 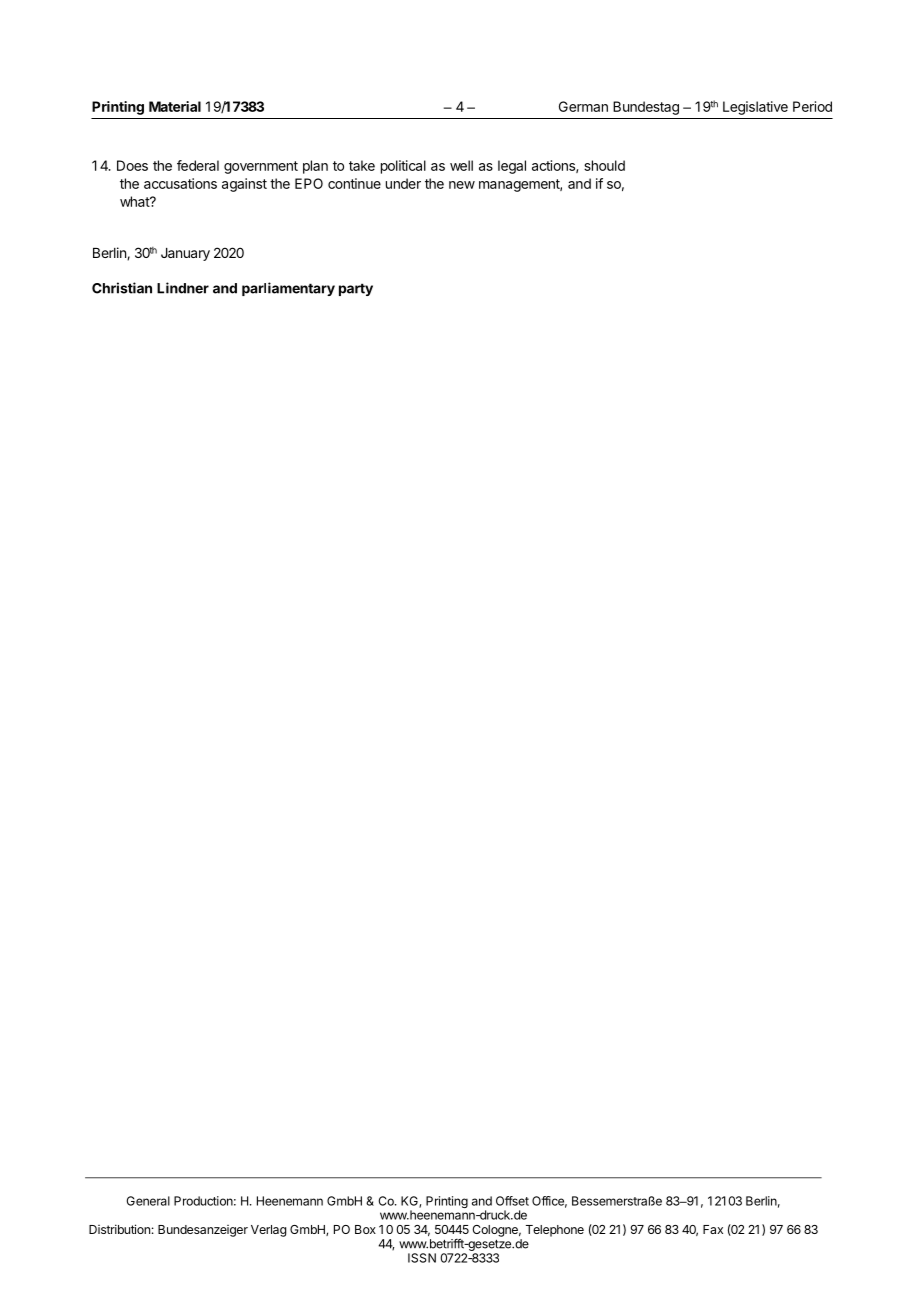 What do you see at coordinates (422, 1258) in the screenshot?
I see `ISSN` at bounding box center [422, 1258].
